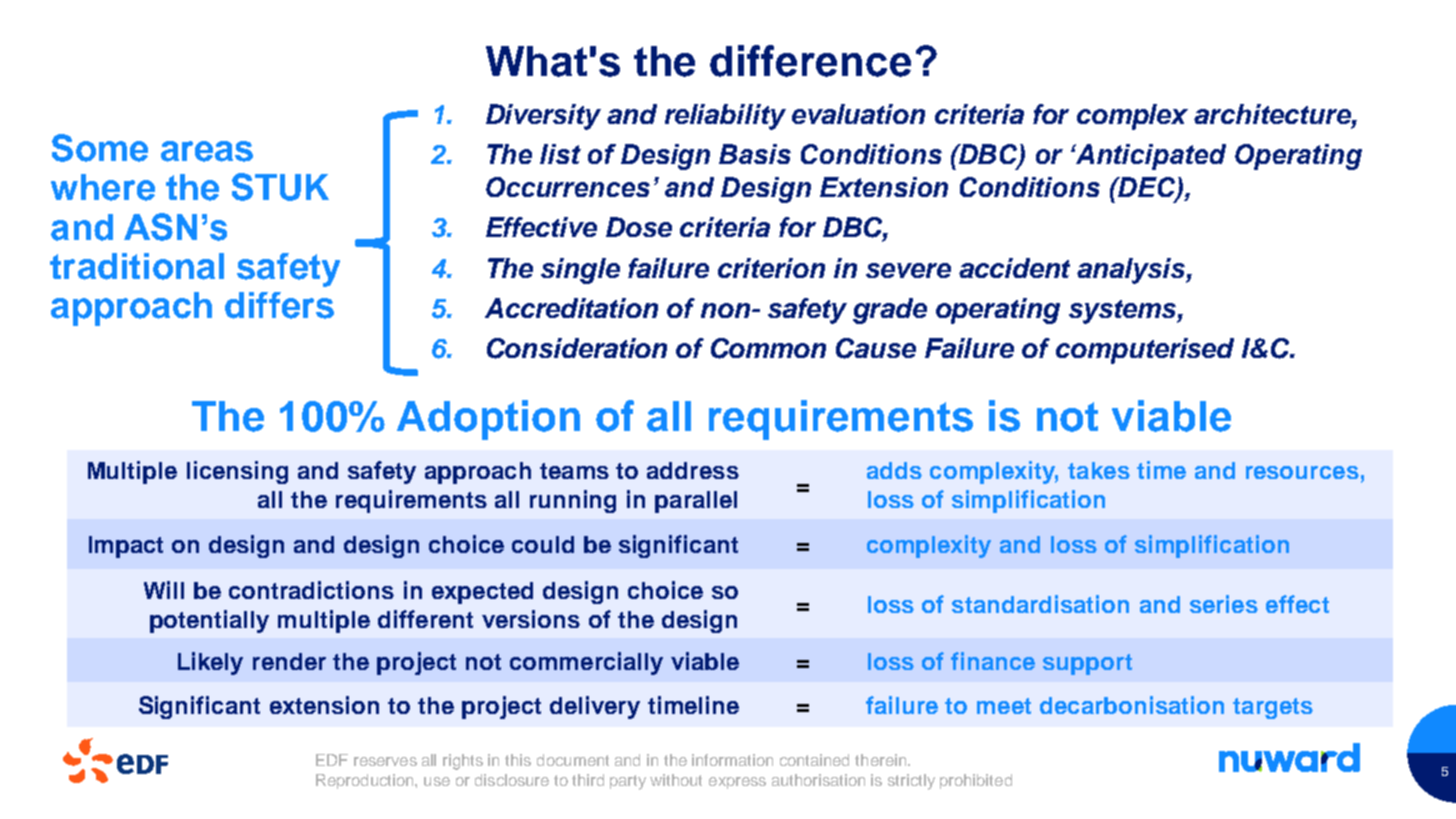 The width and height of the document is (1456, 819). Describe the element at coordinates (137, 266) in the document. I see `traditional` at that location.
